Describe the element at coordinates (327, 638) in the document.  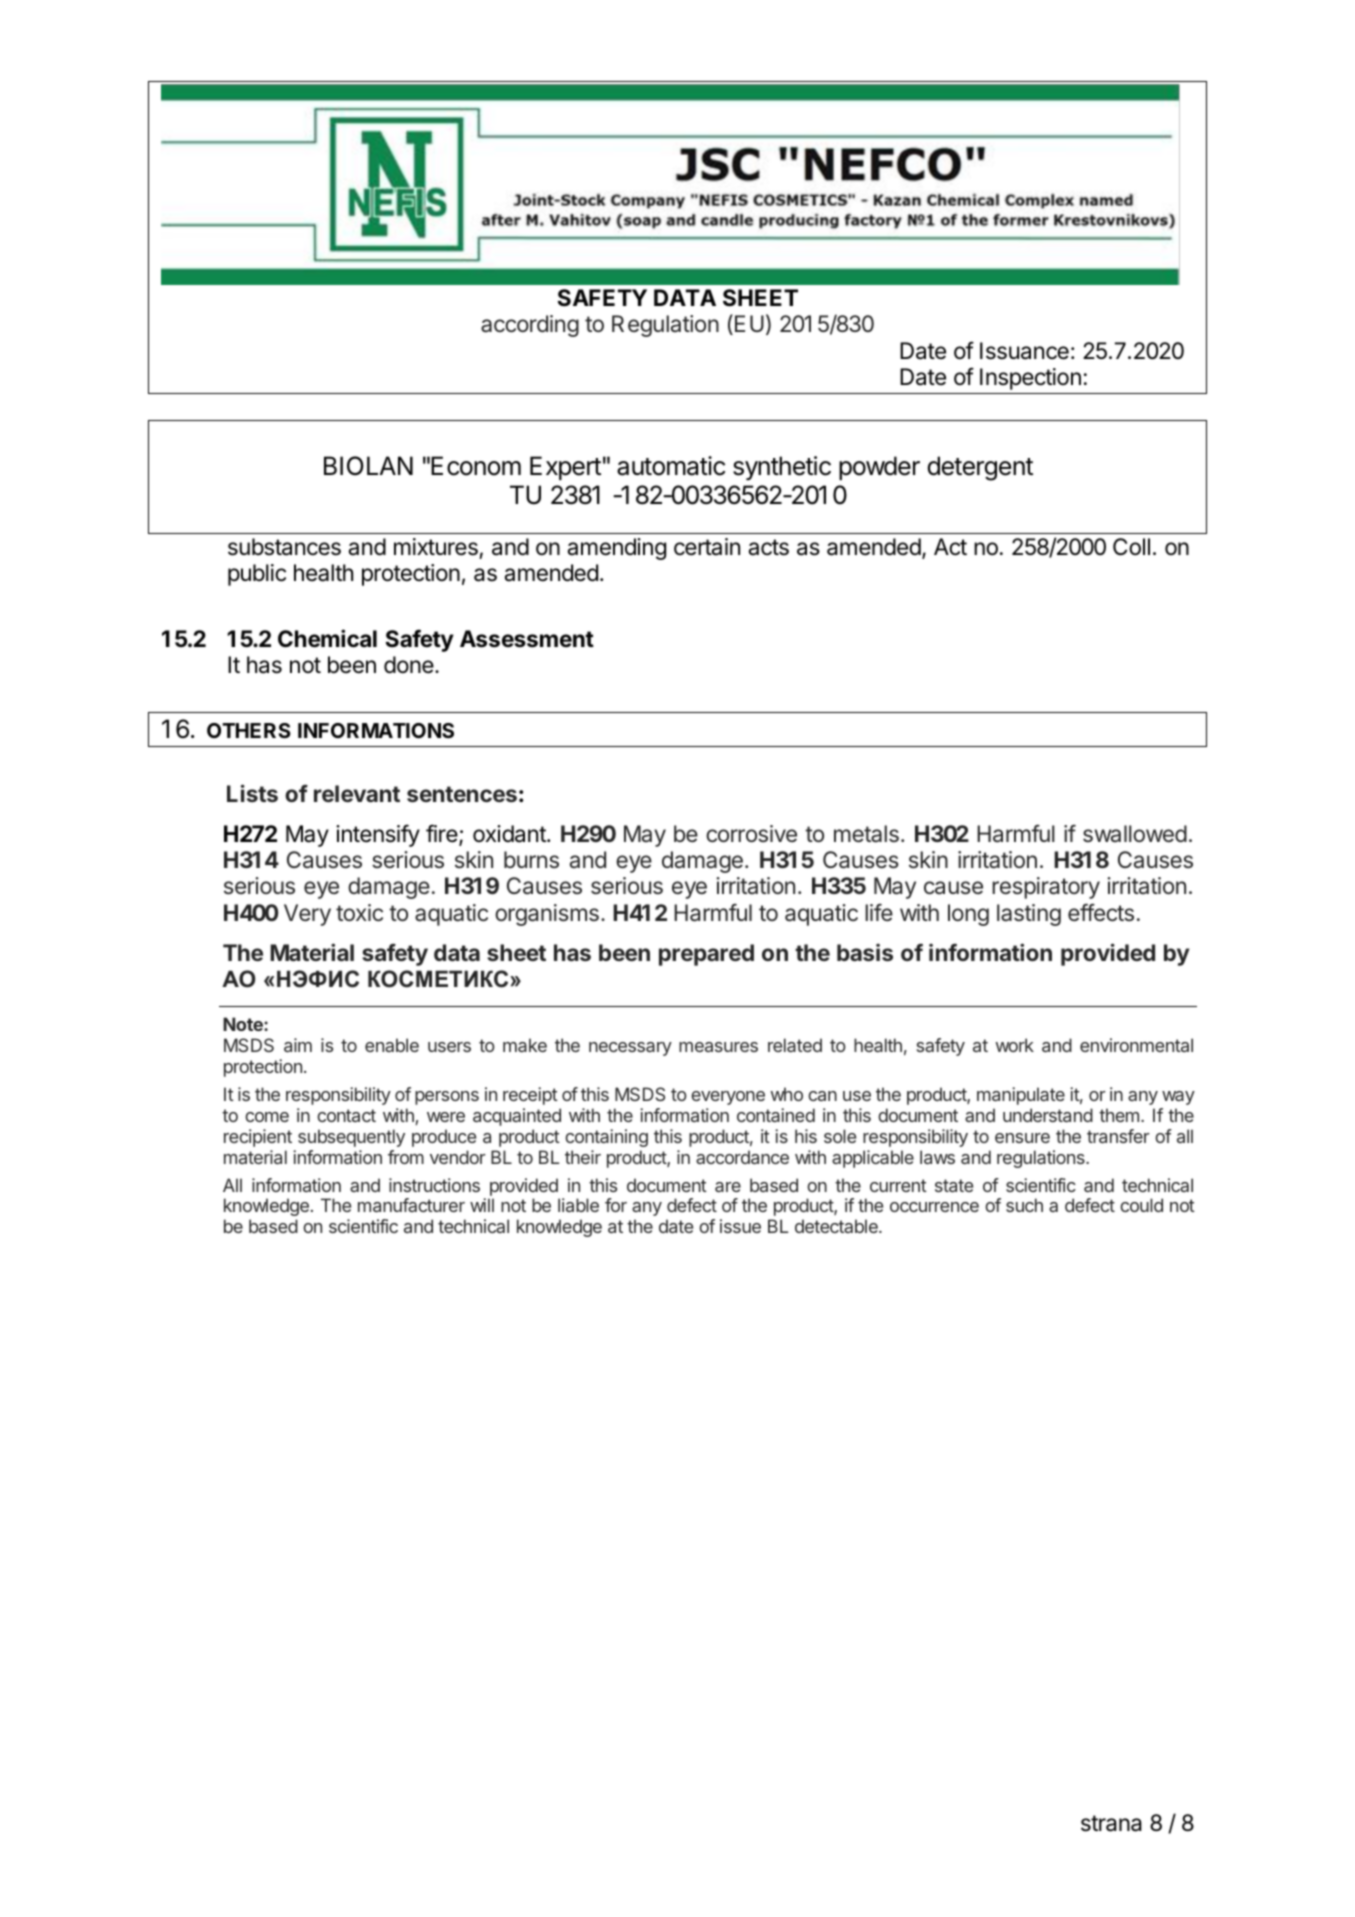
I see `Chemical` at that location.
